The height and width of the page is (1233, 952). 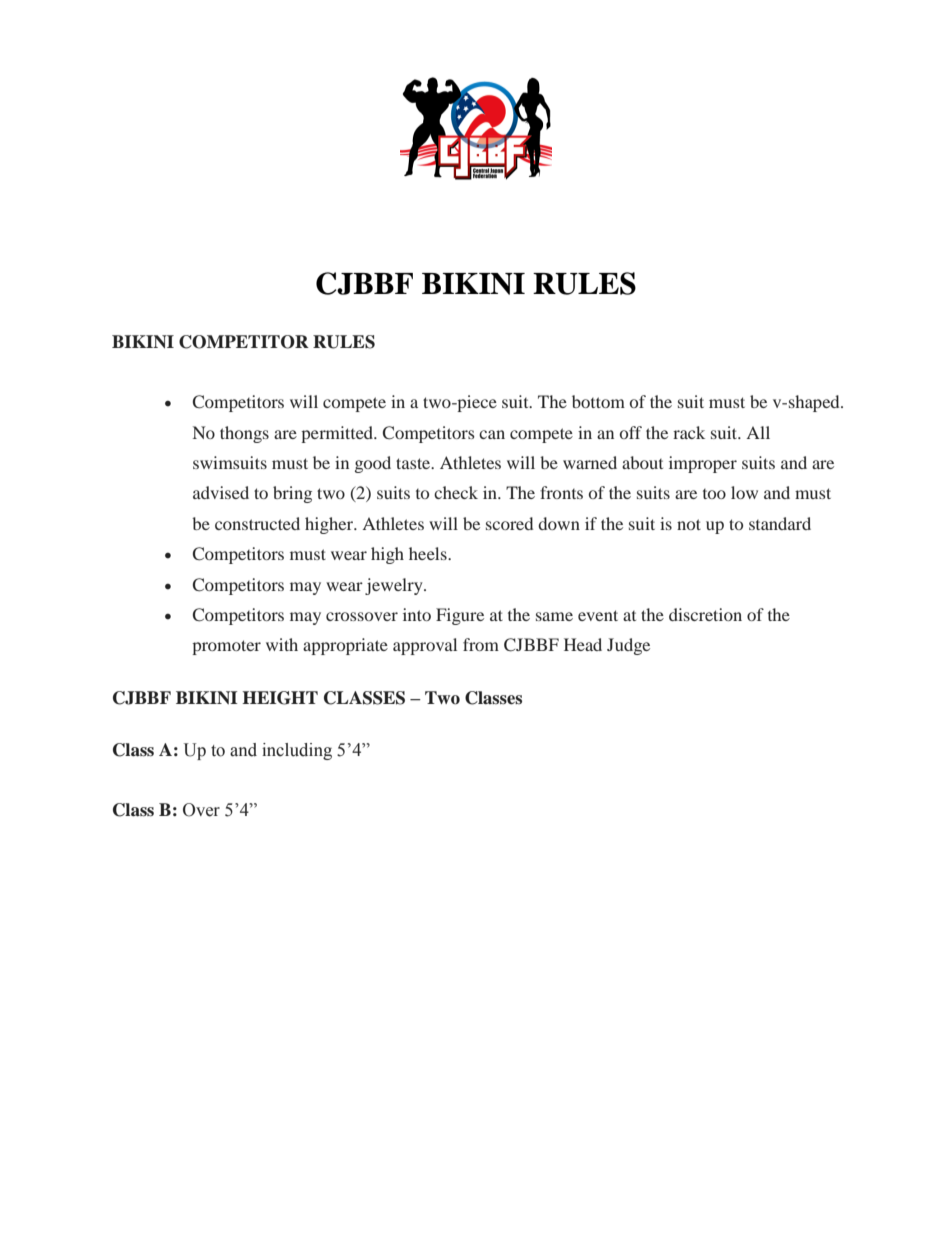 What do you see at coordinates (297, 751) in the page?
I see `including` at bounding box center [297, 751].
